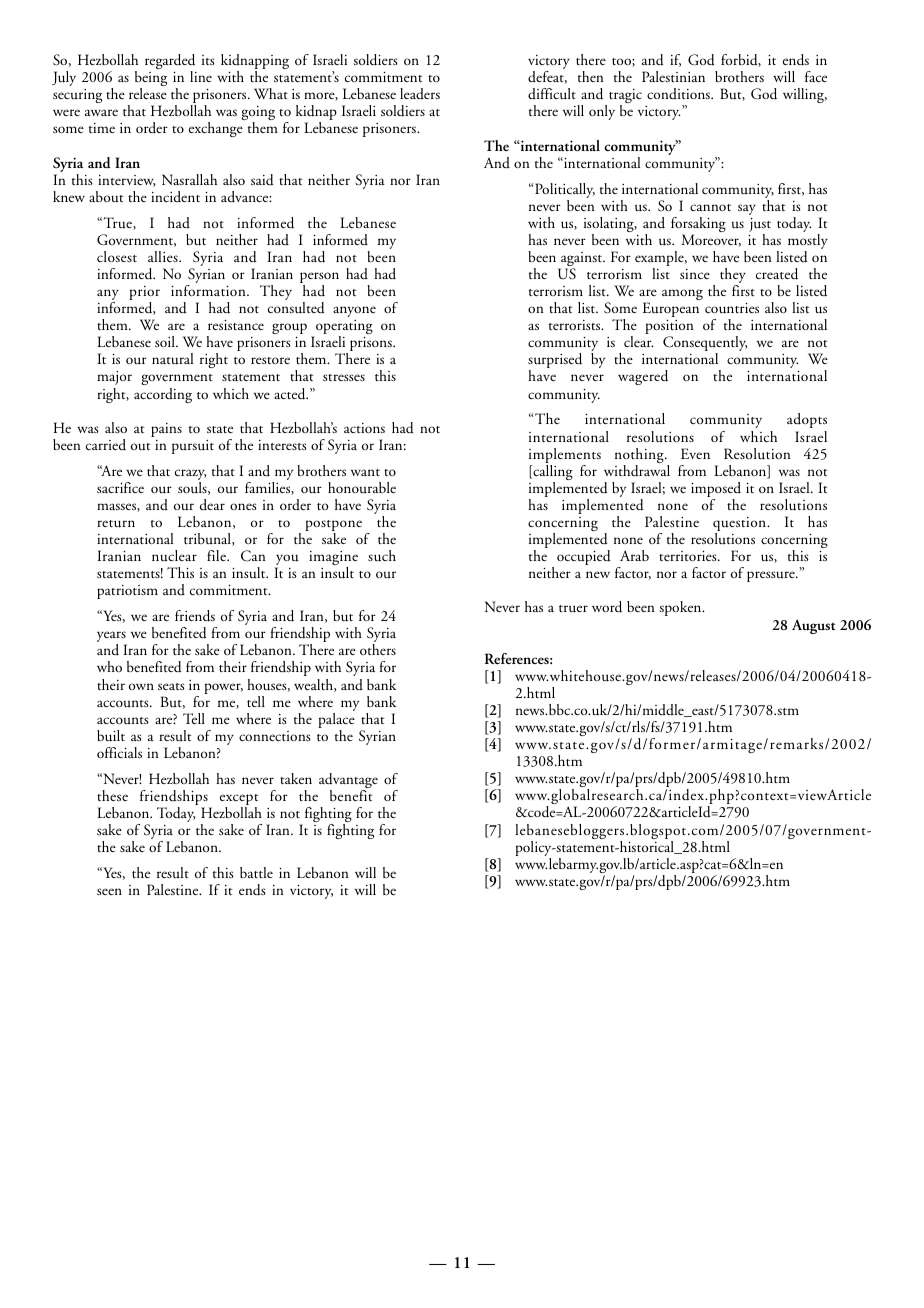 The width and height of the document is (924, 1308). Describe the element at coordinates (814, 626) in the document. I see `August` at that location.
